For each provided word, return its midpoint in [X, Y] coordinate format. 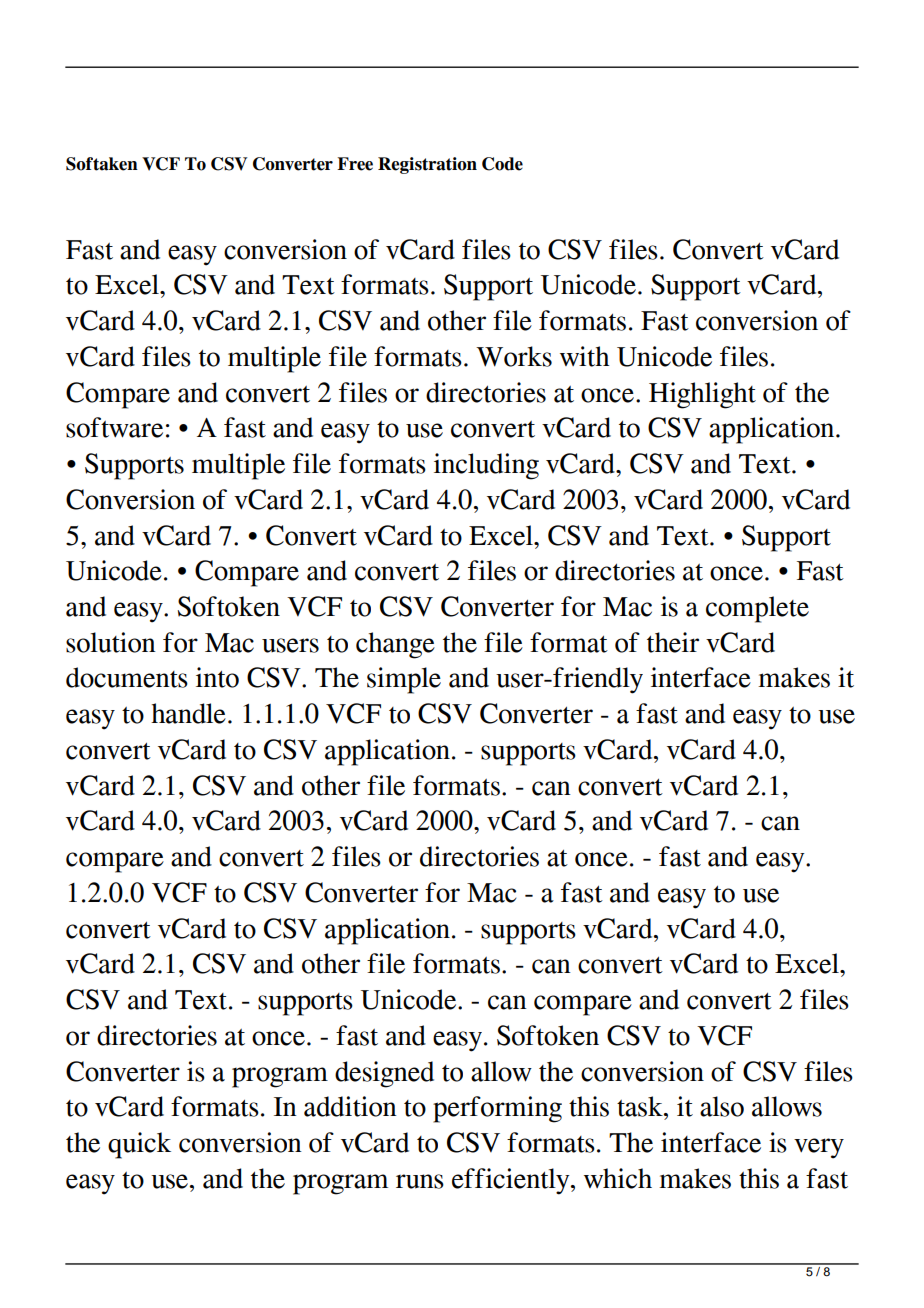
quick [139, 1145]
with [584, 356]
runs [420, 1181]
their [673, 642]
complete [757, 609]
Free [355, 164]
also [722, 1106]
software [114, 427]
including [486, 466]
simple [404, 680]
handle [188, 713]
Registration [427, 165]
